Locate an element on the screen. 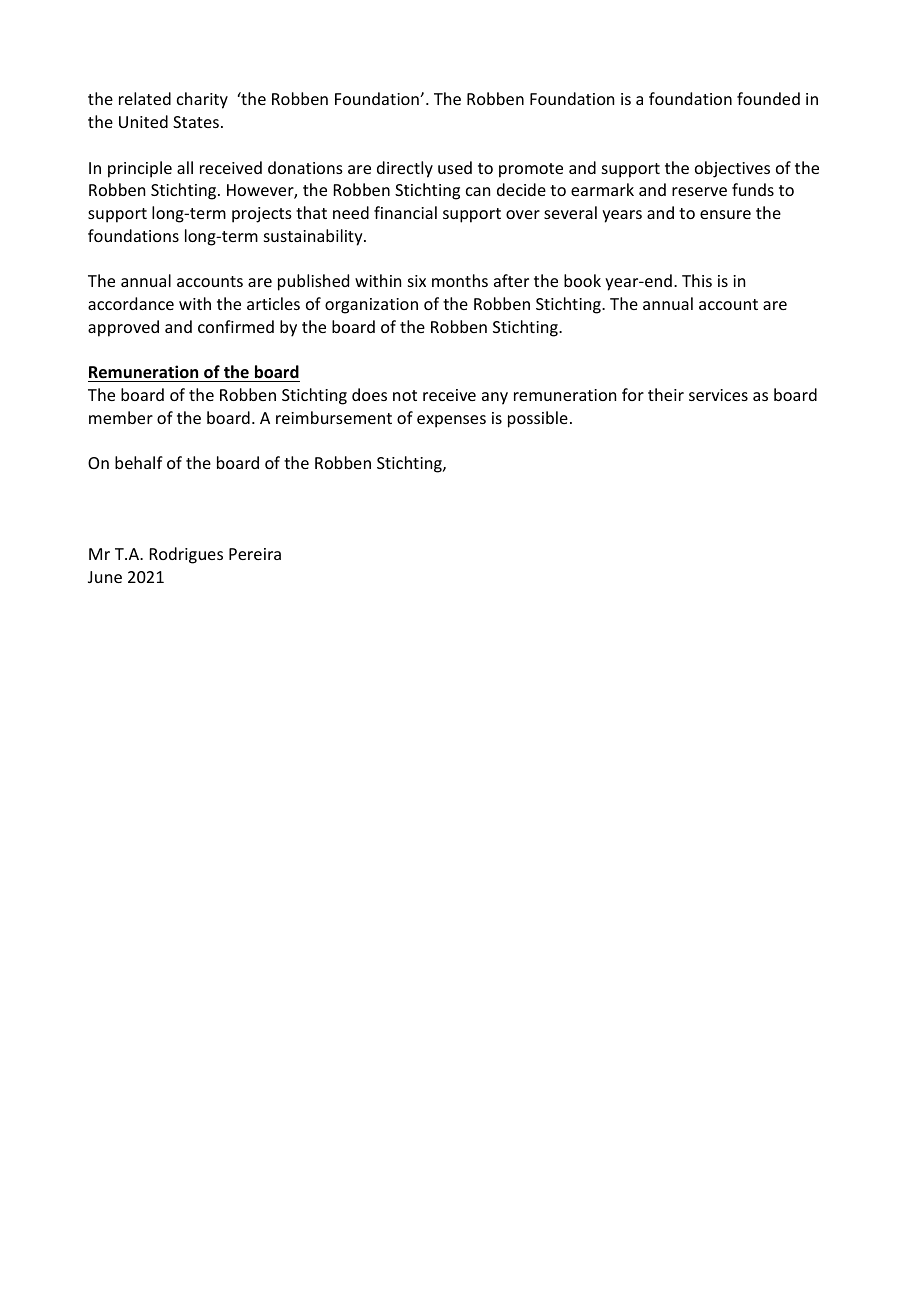  States is located at coordinates (196, 122).
